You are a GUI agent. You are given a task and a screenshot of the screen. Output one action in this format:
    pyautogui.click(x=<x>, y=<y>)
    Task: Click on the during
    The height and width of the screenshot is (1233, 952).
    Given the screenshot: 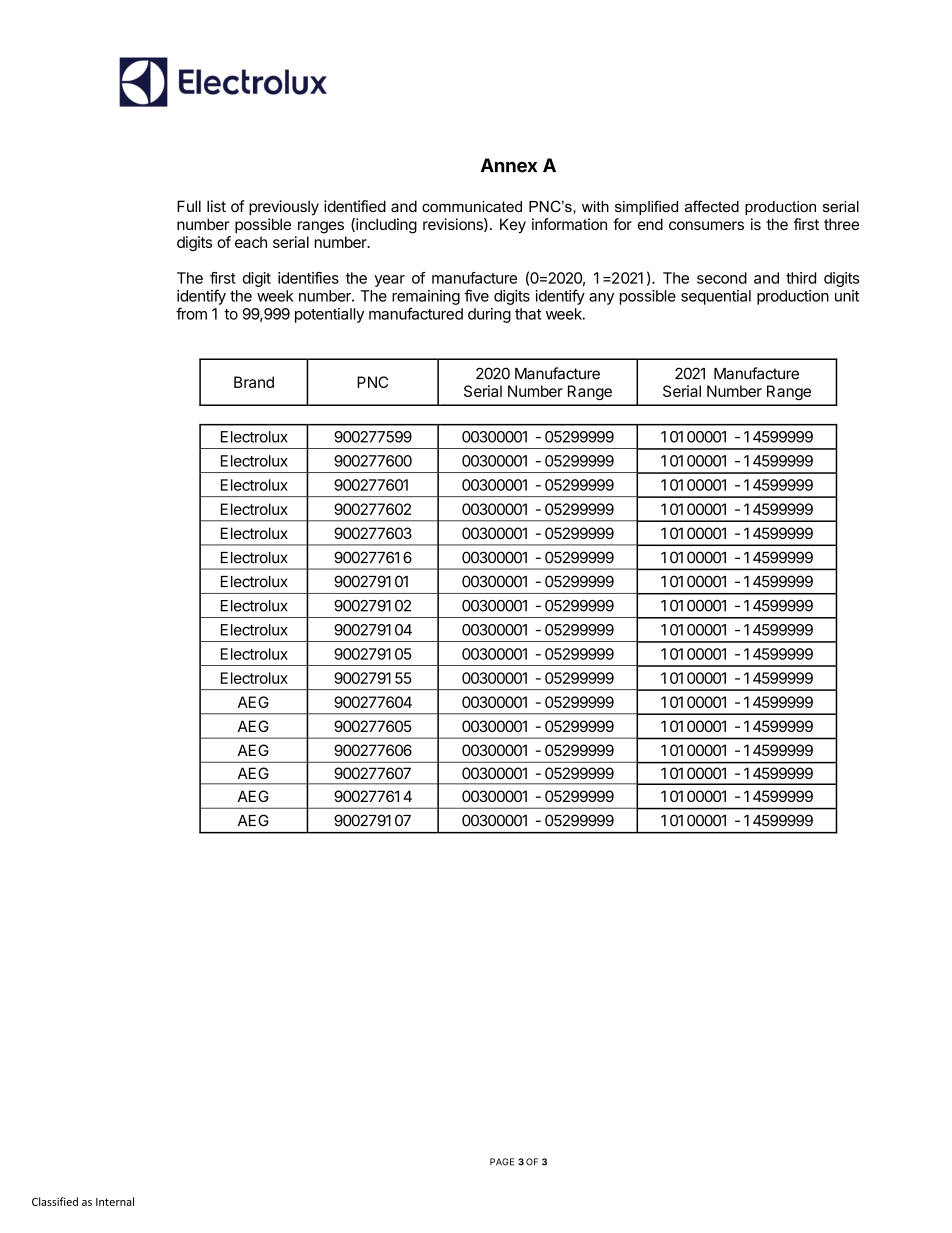 What is the action you would take?
    pyautogui.click(x=489, y=315)
